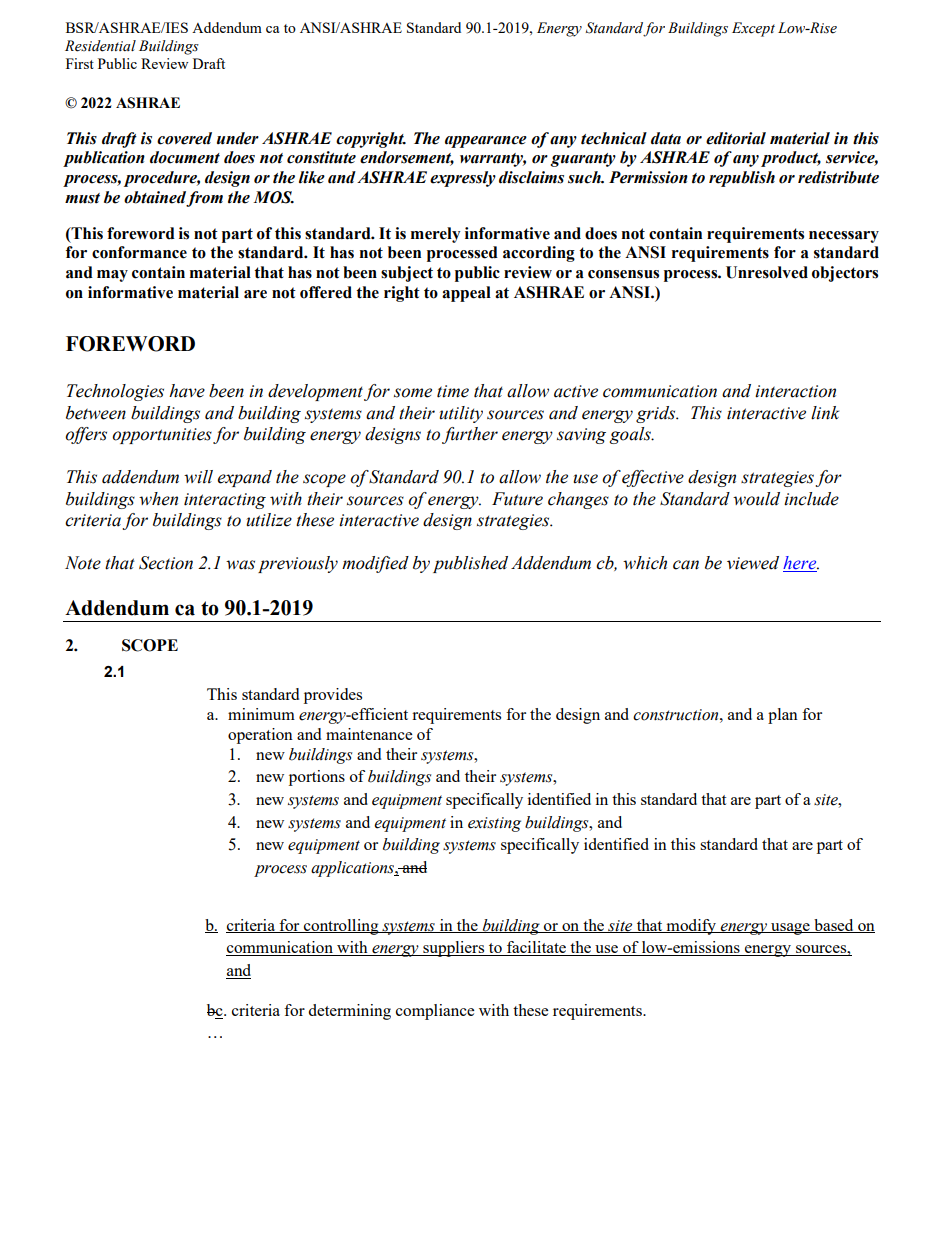  I want to click on Residential, so click(100, 46).
